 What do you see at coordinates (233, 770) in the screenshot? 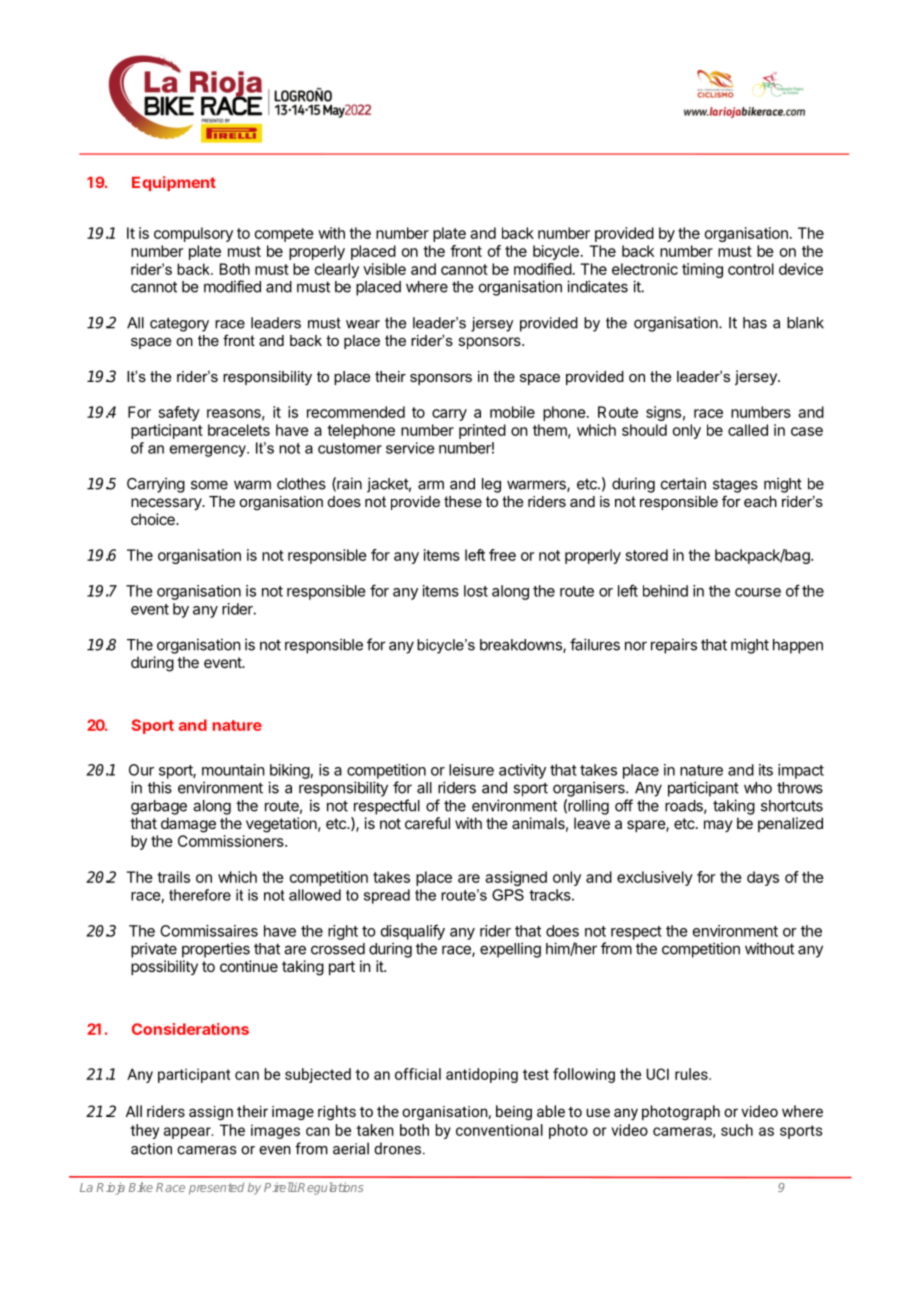
I see `mountain` at bounding box center [233, 770].
